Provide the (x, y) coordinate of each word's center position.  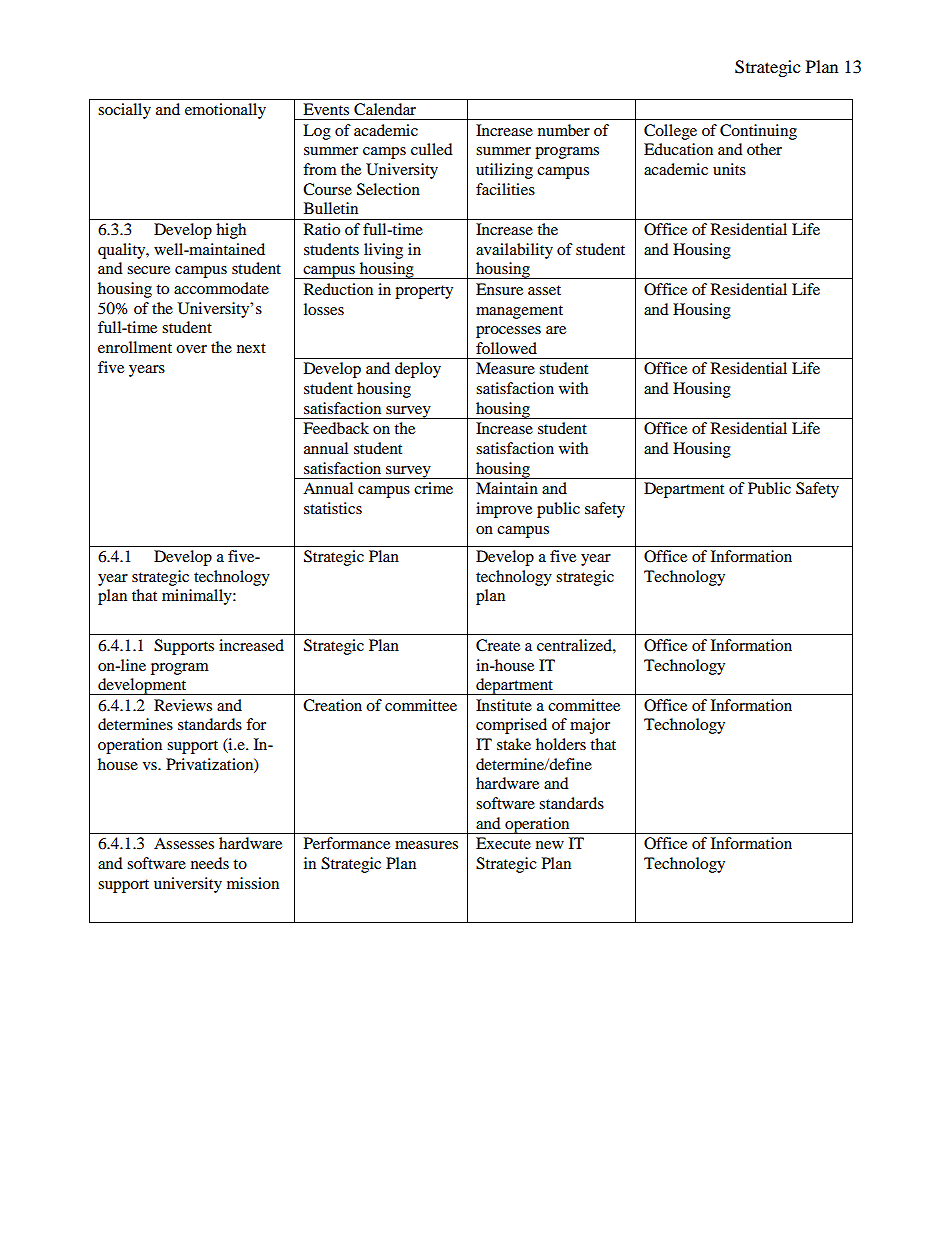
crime (433, 488)
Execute (503, 843)
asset (544, 290)
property (424, 292)
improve (504, 510)
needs (210, 863)
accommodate (221, 288)
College (670, 132)
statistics (333, 508)
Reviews (183, 705)
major (590, 726)
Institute (504, 705)
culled (432, 149)
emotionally (225, 111)
